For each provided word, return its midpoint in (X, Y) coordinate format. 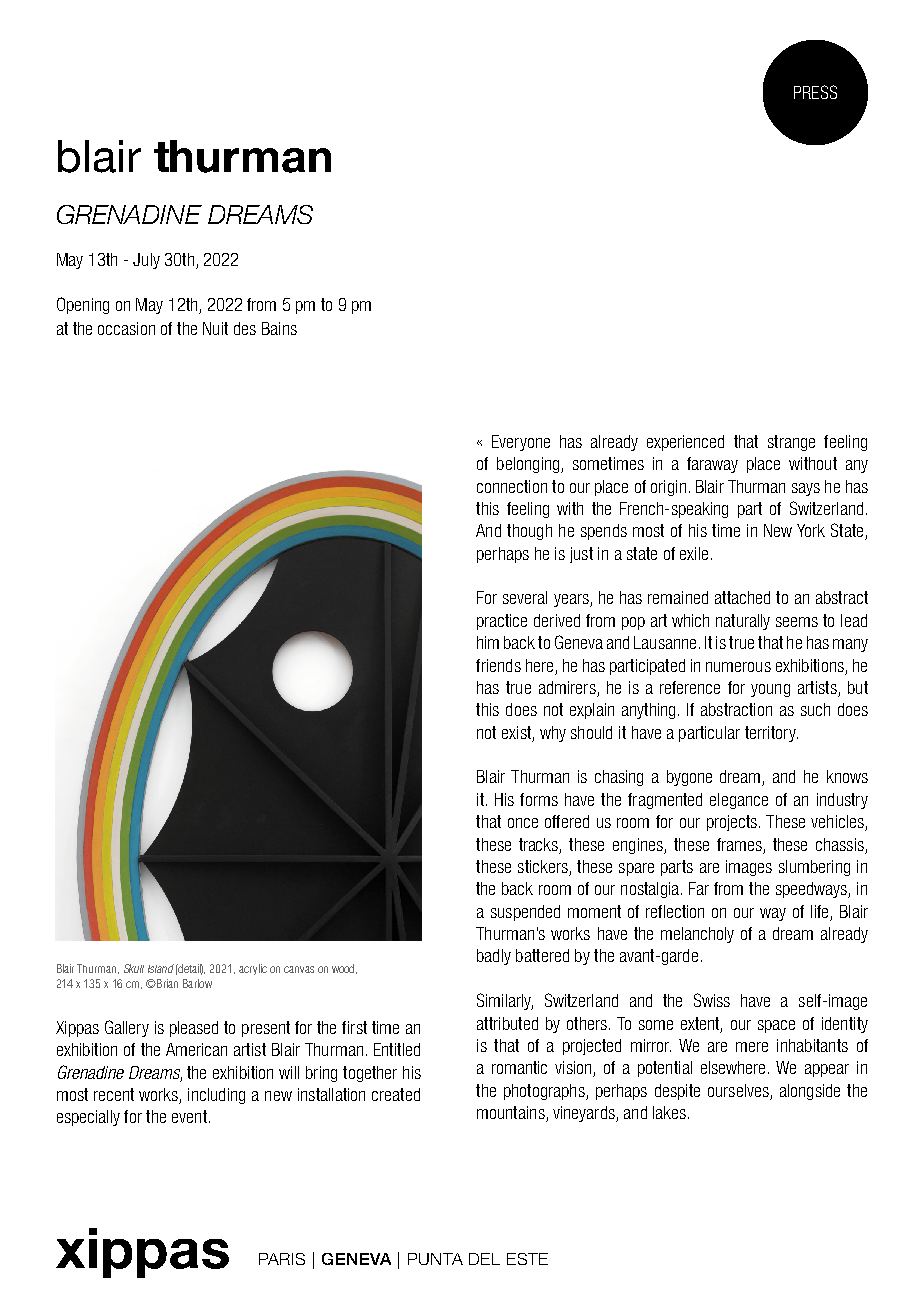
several (525, 597)
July (146, 261)
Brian (166, 983)
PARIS (282, 1259)
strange (791, 443)
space (776, 1026)
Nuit (215, 328)
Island (161, 968)
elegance (739, 801)
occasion (126, 328)
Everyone (521, 443)
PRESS (815, 92)
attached (742, 597)
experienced (685, 443)
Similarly (505, 1001)
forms (539, 799)
